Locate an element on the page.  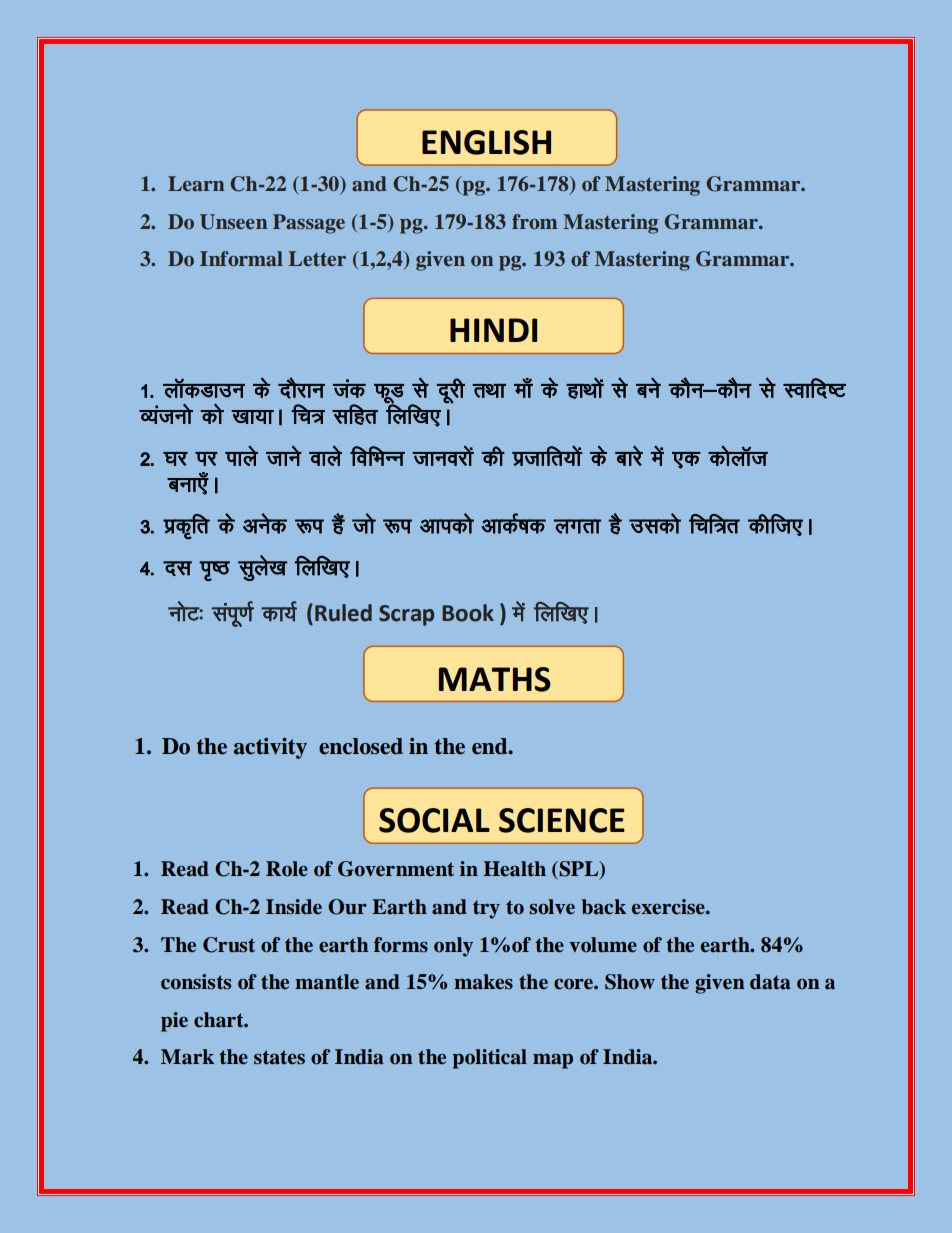
MATHS is located at coordinates (495, 679).
